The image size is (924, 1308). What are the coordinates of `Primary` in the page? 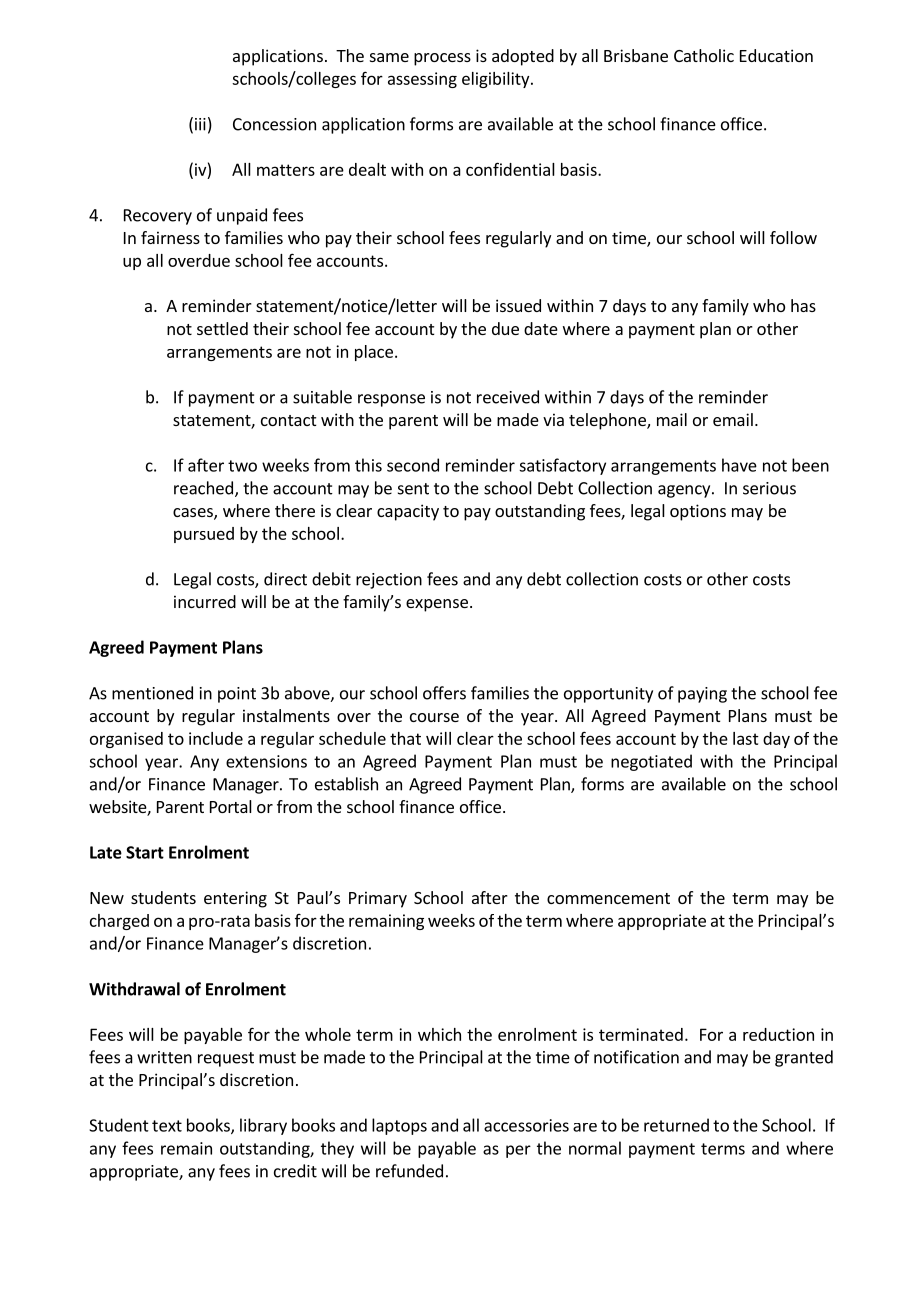 It's located at (378, 899).
